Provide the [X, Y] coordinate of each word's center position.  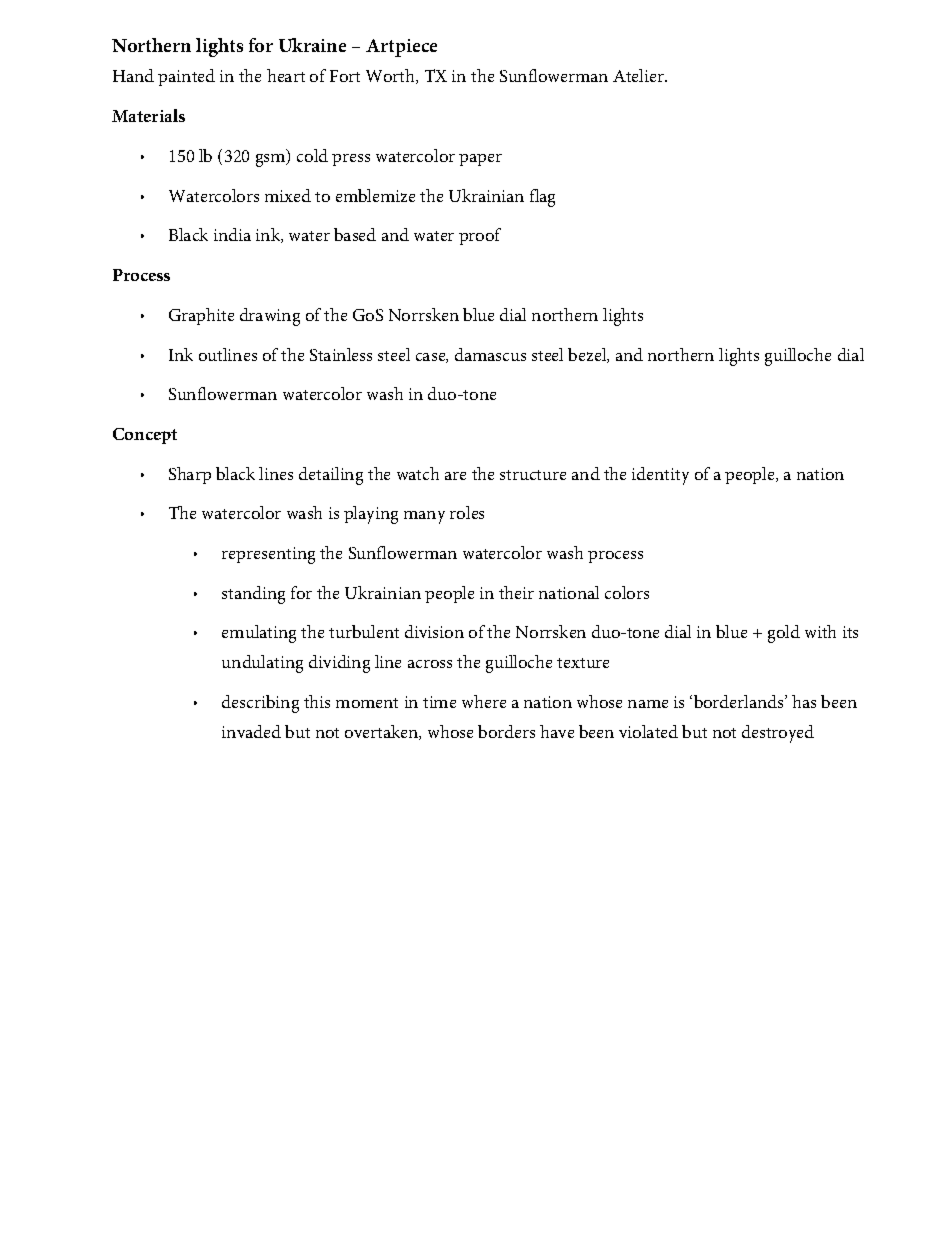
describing [260, 704]
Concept [145, 436]
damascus [490, 354]
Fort [345, 76]
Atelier [640, 75]
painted [186, 77]
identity [660, 476]
